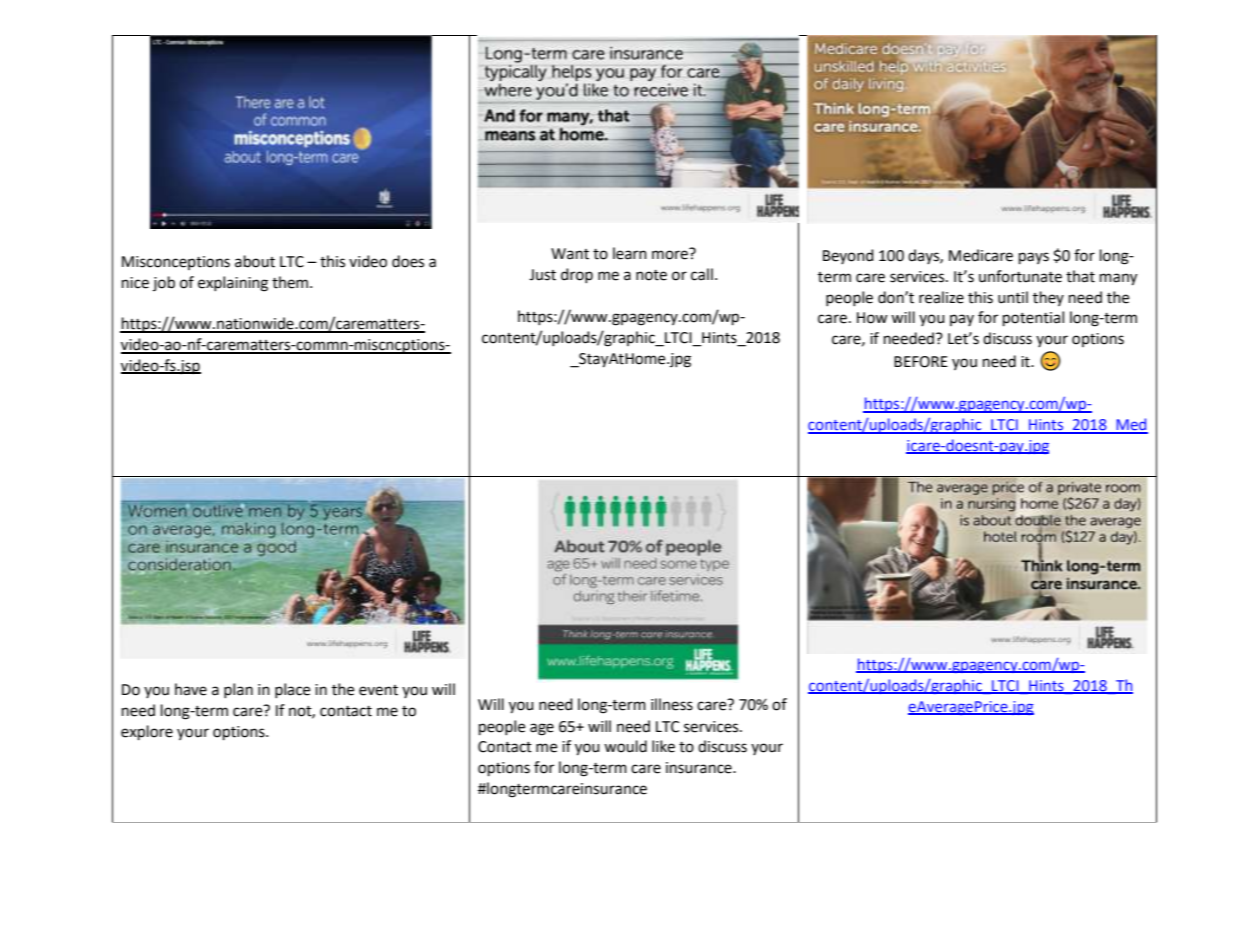 The image size is (1233, 952). What do you see at coordinates (663, 746) in the image?
I see `like` at bounding box center [663, 746].
